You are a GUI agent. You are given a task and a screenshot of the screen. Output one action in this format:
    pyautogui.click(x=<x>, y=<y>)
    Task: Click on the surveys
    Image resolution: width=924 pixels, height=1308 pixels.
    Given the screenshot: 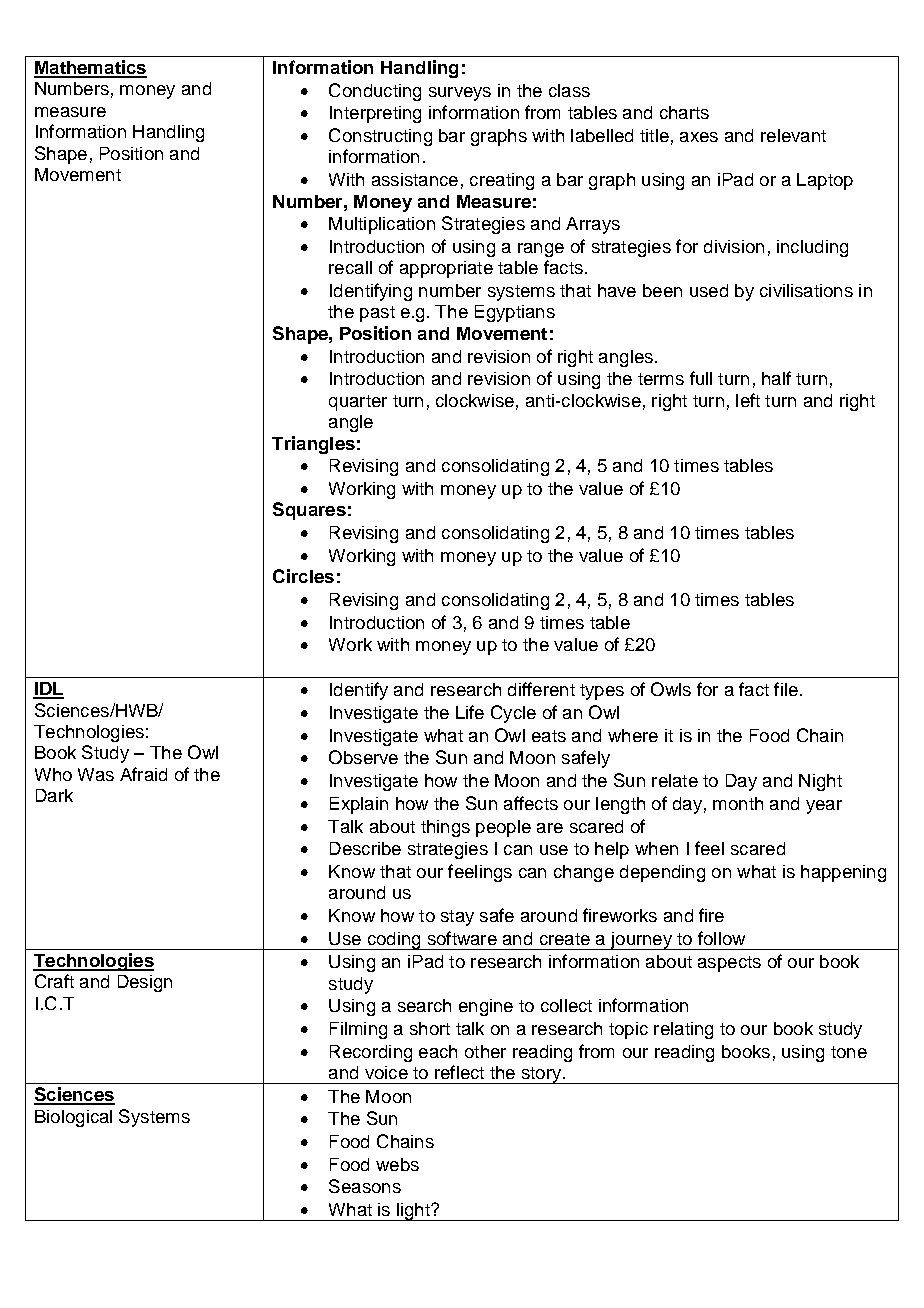 What is the action you would take?
    pyautogui.click(x=460, y=94)
